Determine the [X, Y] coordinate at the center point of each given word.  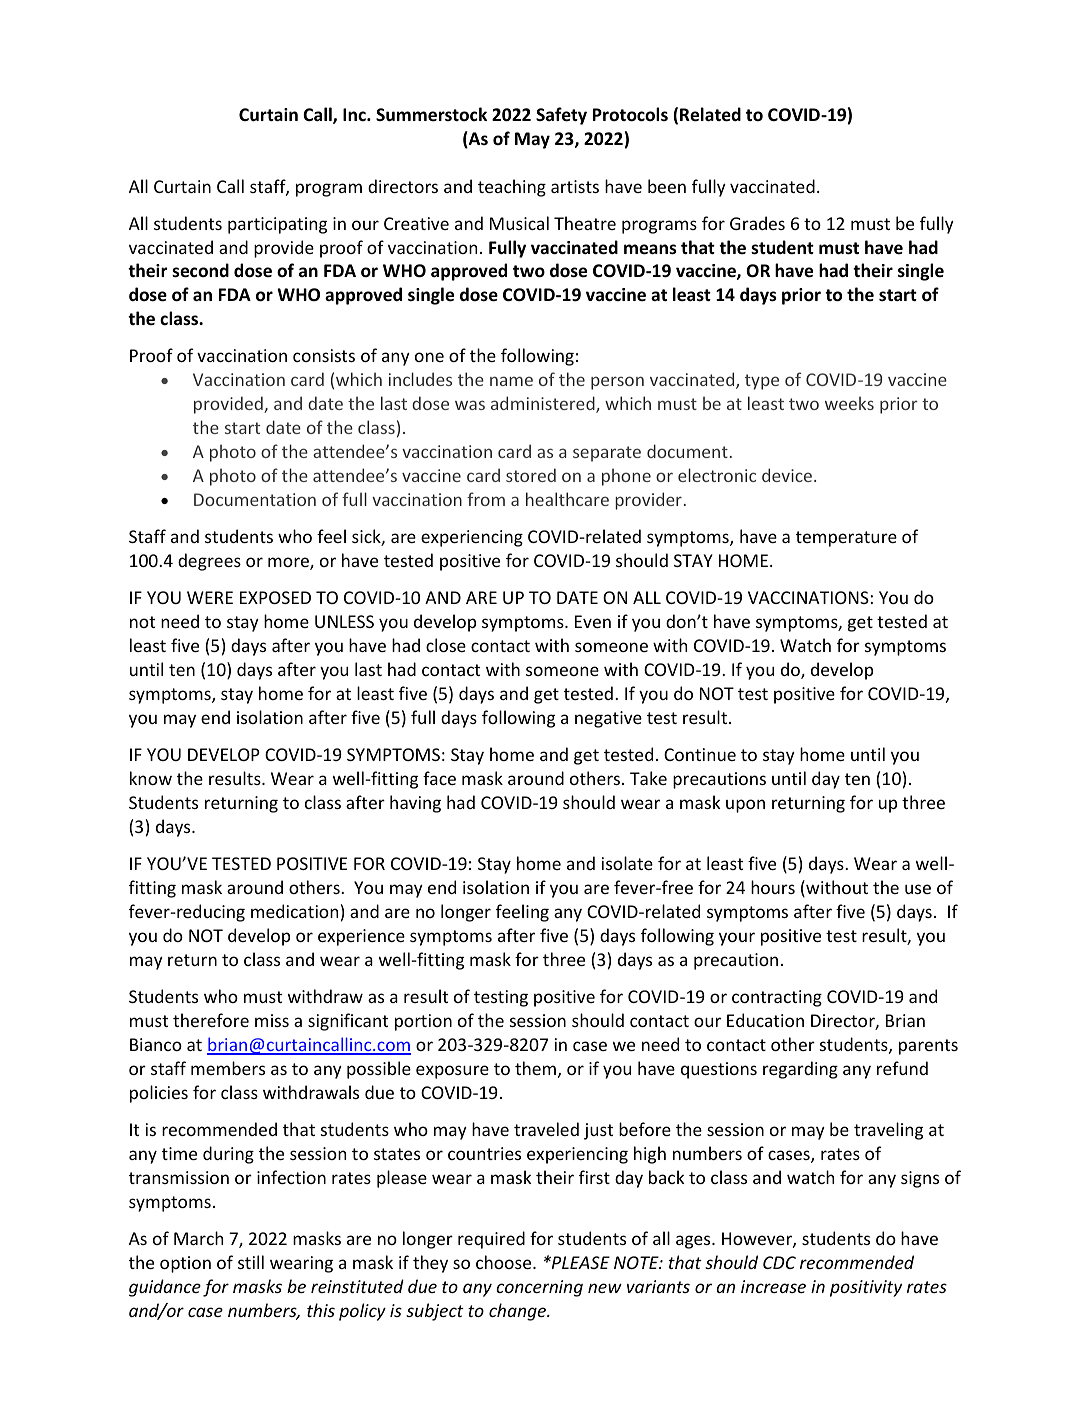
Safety [561, 116]
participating [277, 225]
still [251, 1262]
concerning [539, 1288]
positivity [866, 1288]
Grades [757, 223]
